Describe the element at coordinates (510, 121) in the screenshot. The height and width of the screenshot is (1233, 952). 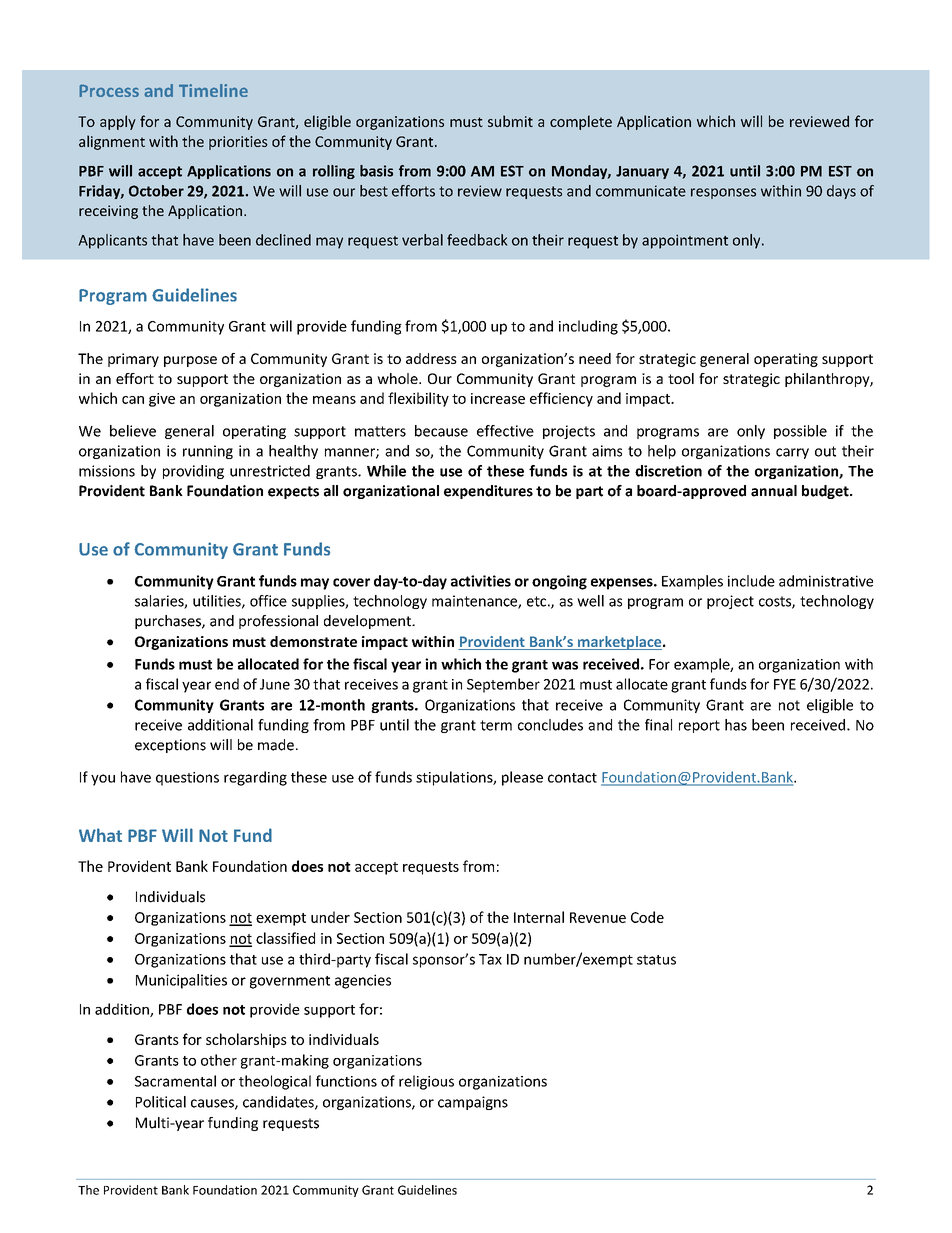
I see `submit` at that location.
